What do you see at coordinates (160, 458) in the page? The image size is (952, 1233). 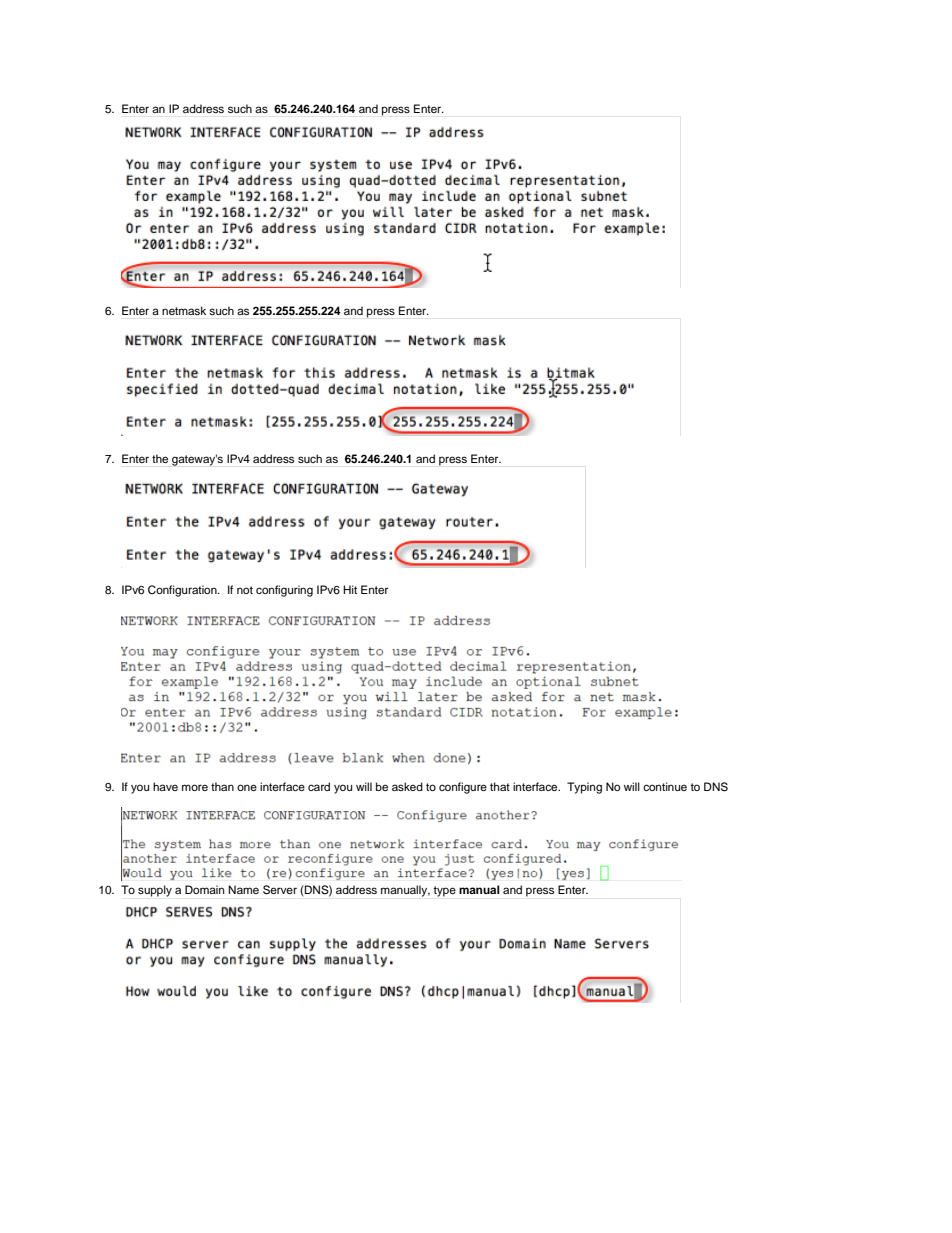 I see `the` at bounding box center [160, 458].
